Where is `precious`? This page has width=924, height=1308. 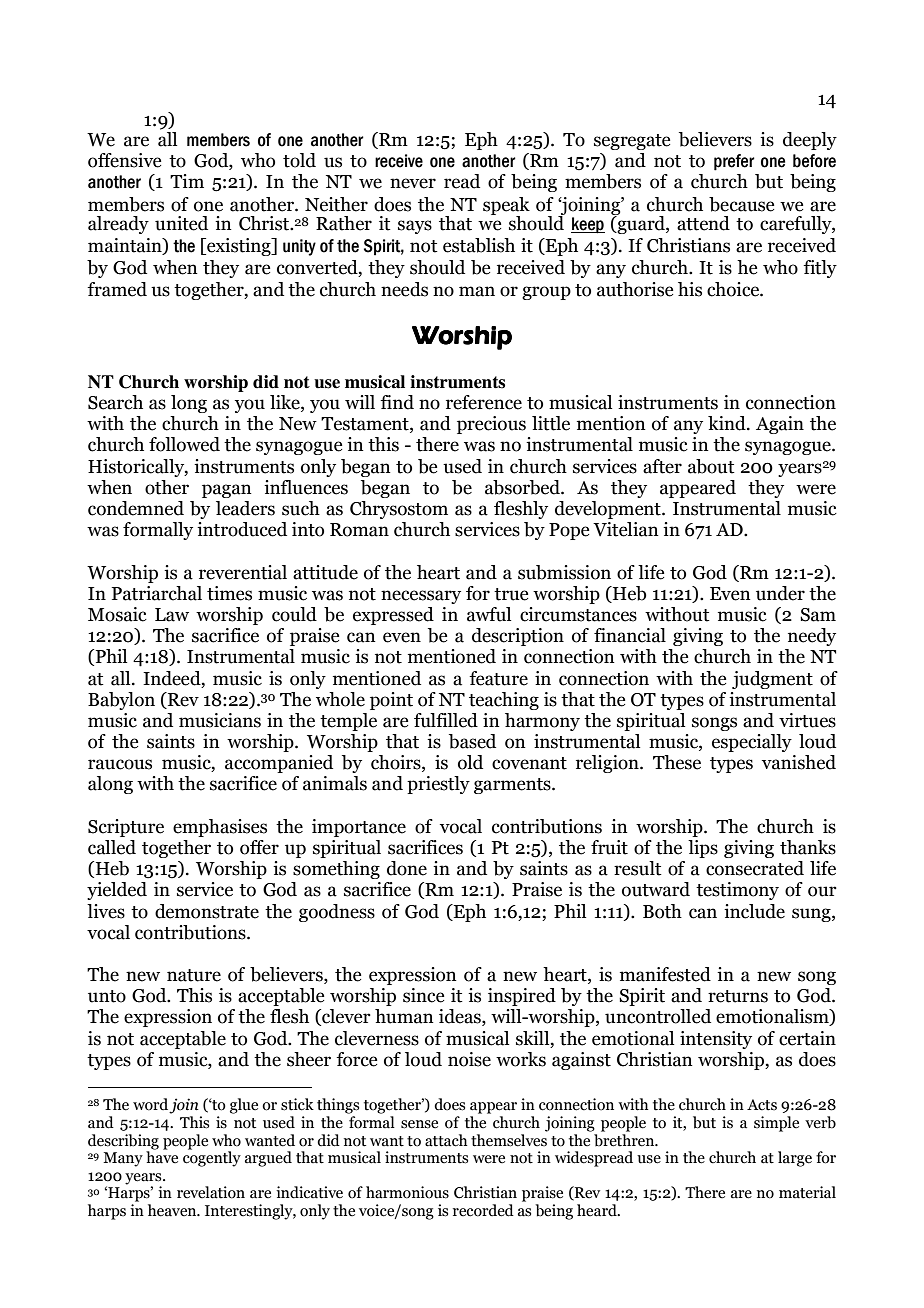 precious is located at coordinates (491, 425).
